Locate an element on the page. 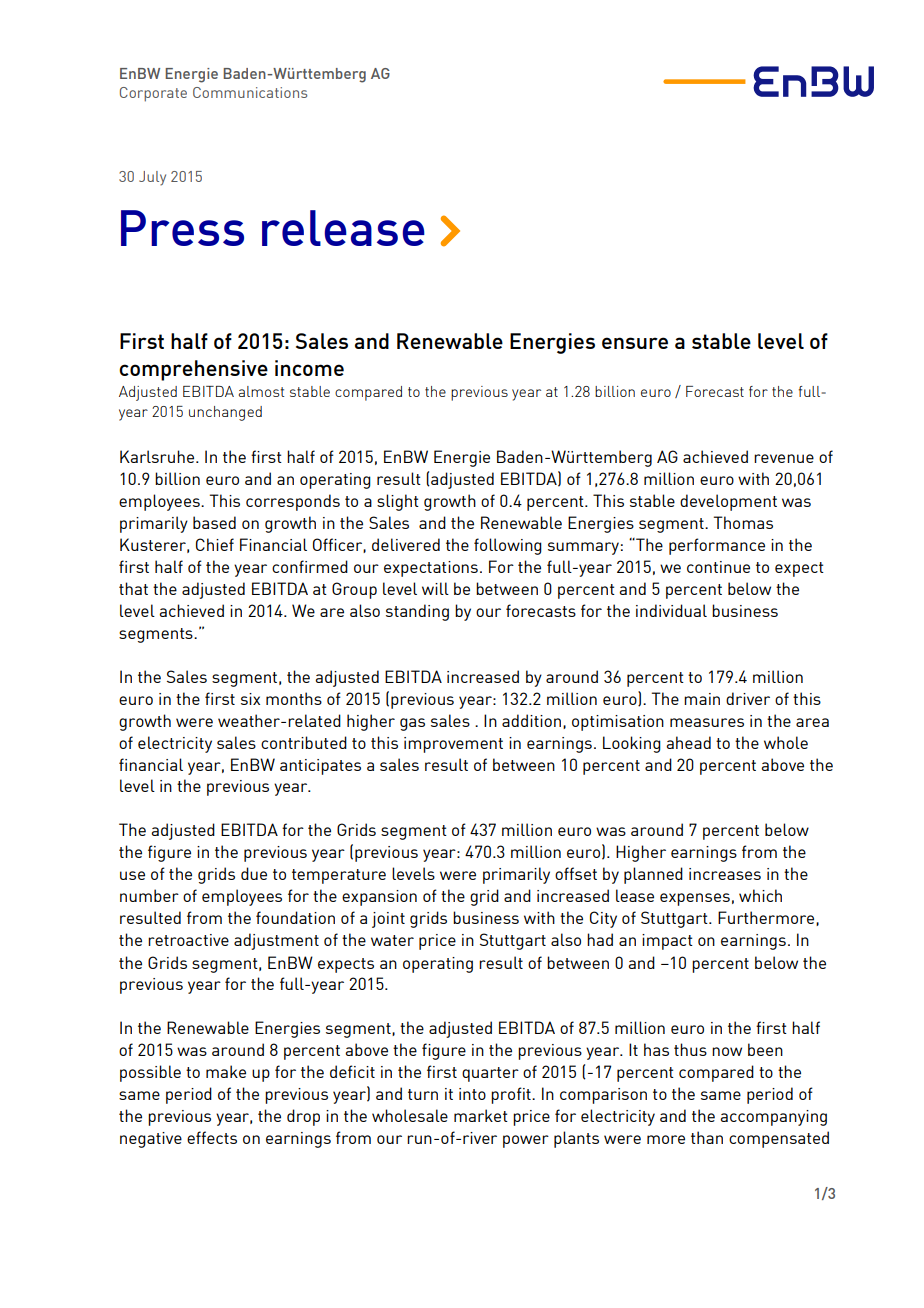 Image resolution: width=924 pixels, height=1308 pixels. individual is located at coordinates (671, 610).
